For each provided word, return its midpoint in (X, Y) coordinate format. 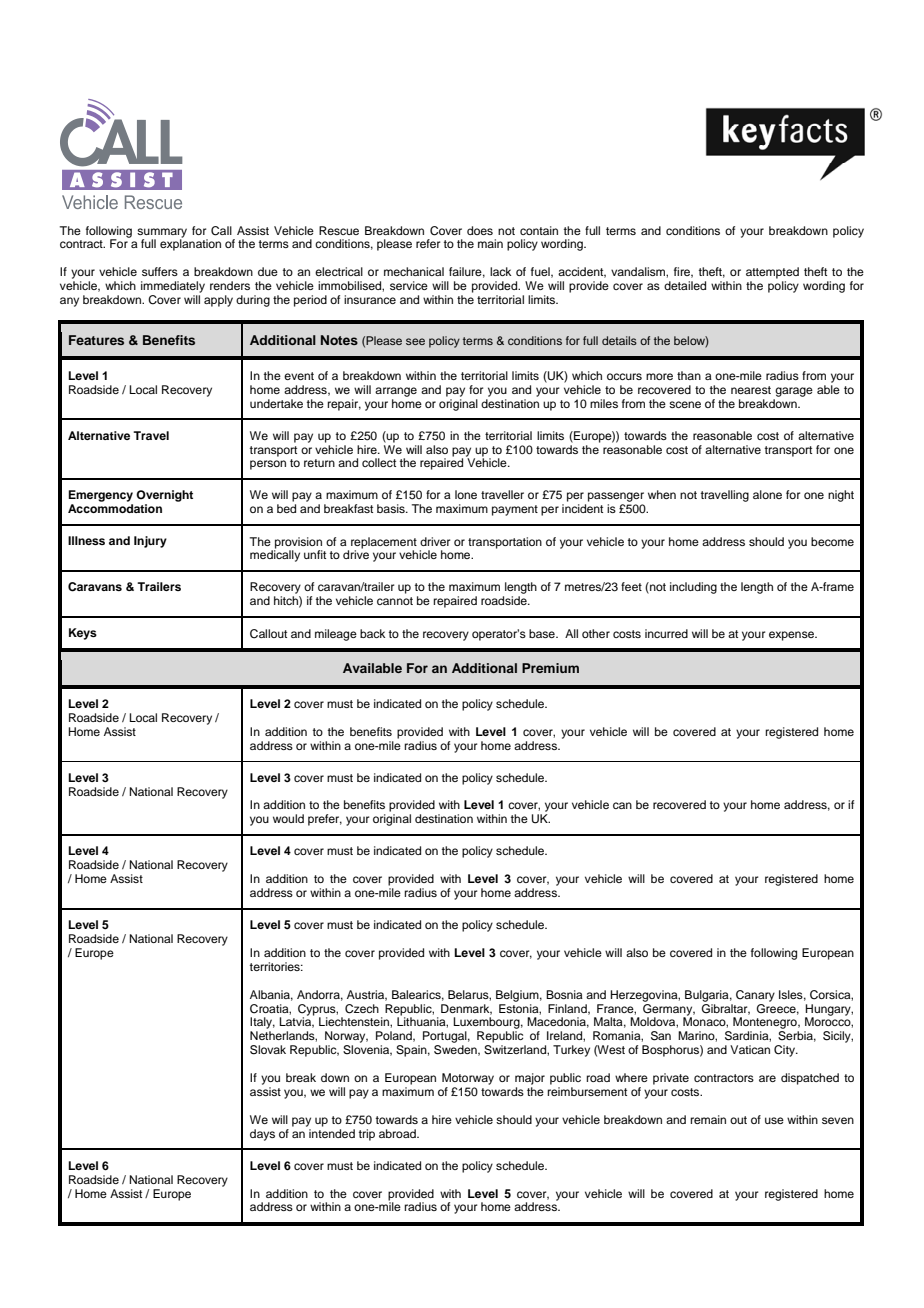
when (662, 494)
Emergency (100, 496)
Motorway (468, 1079)
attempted (772, 273)
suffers (160, 271)
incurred (666, 633)
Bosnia (564, 994)
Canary (755, 996)
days (262, 1135)
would (288, 818)
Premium (550, 668)
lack (500, 271)
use (774, 1120)
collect (379, 462)
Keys (83, 634)
